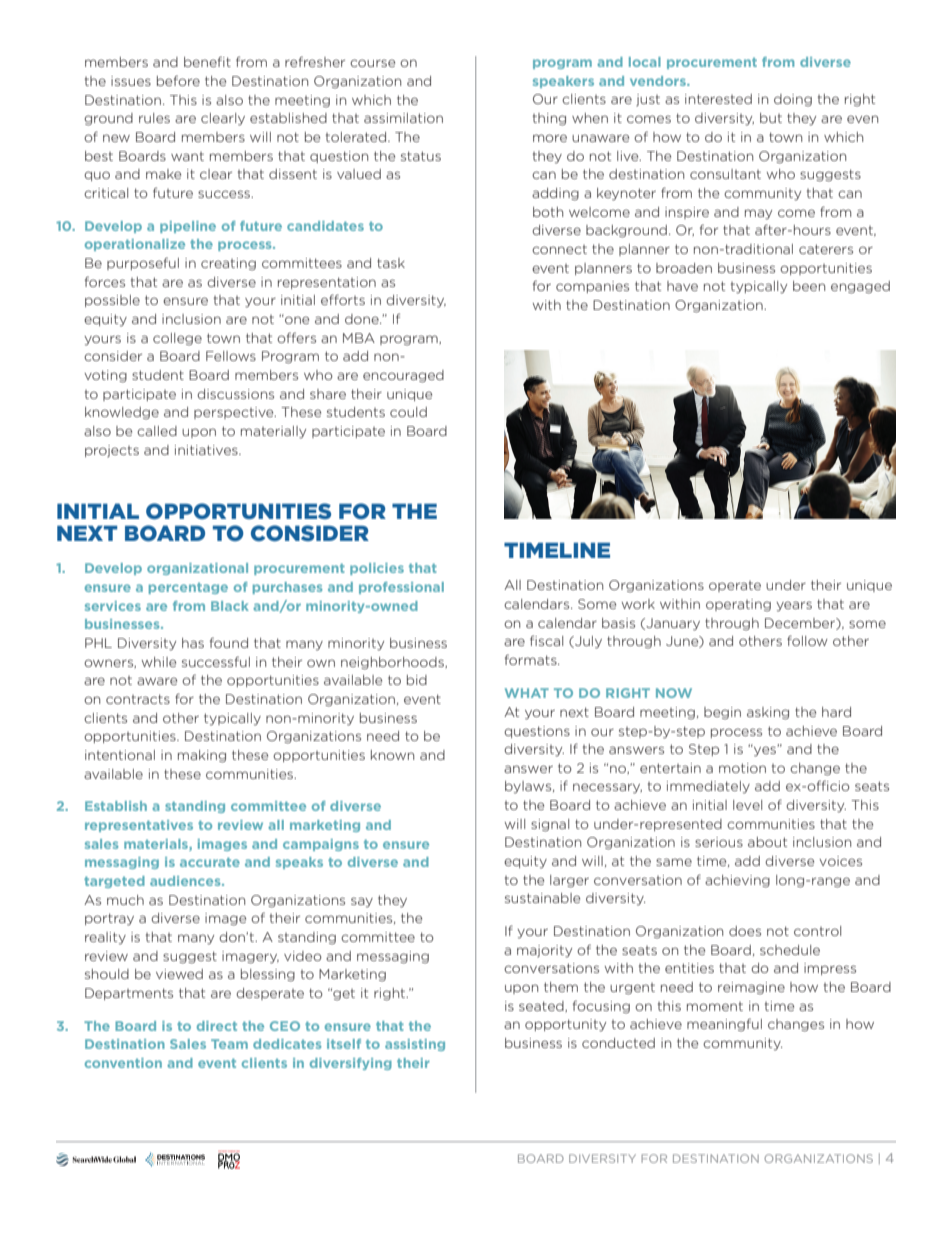 The image size is (952, 1233). I want to click on before, so click(178, 80).
